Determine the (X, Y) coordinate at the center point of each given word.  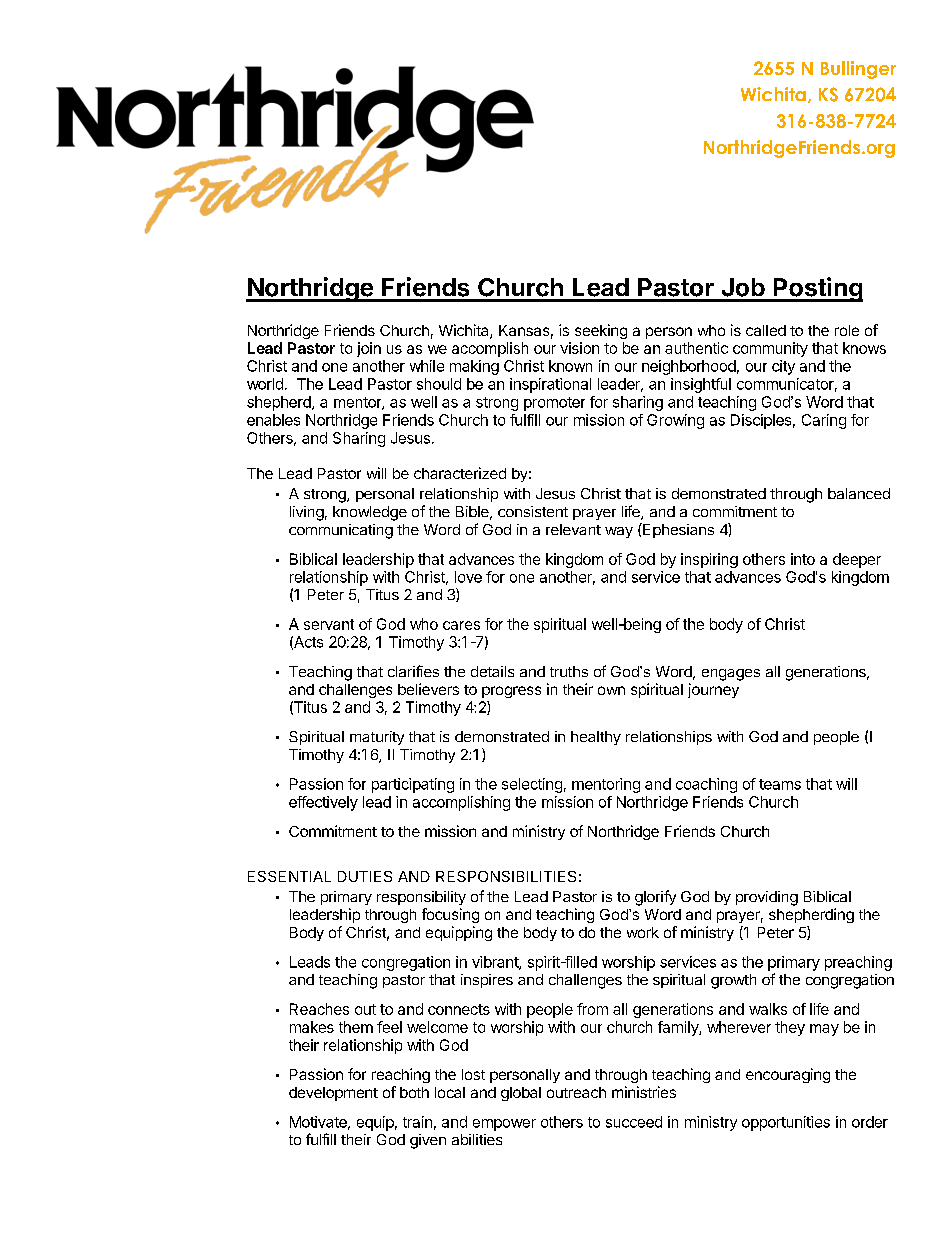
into (803, 559)
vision (579, 348)
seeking (601, 331)
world (265, 384)
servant (329, 624)
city (783, 367)
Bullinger (858, 70)
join (369, 349)
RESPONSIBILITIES (506, 876)
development (333, 1094)
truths (569, 671)
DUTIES (365, 876)
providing (767, 898)
